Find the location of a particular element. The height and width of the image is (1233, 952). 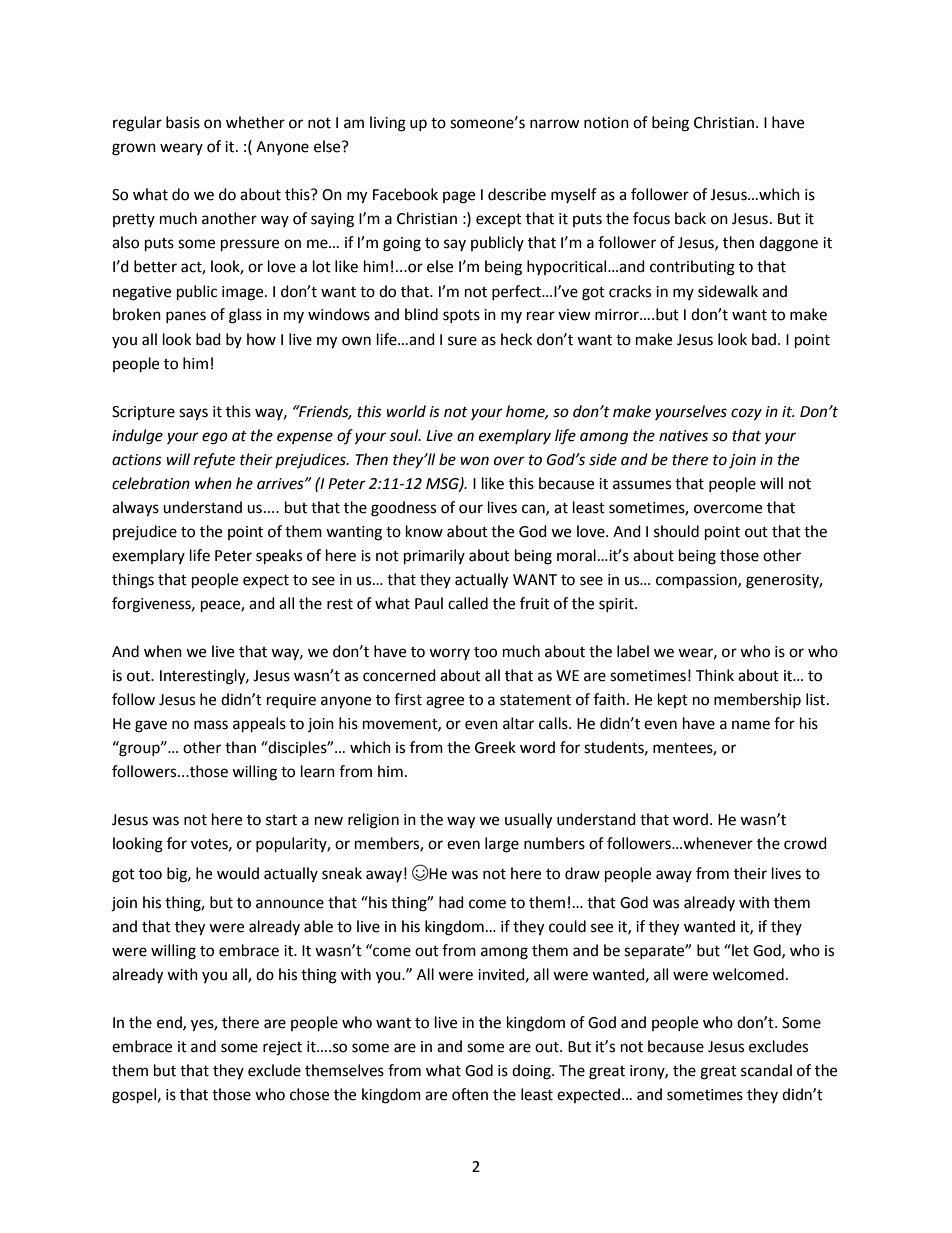

heck is located at coordinates (516, 339).
